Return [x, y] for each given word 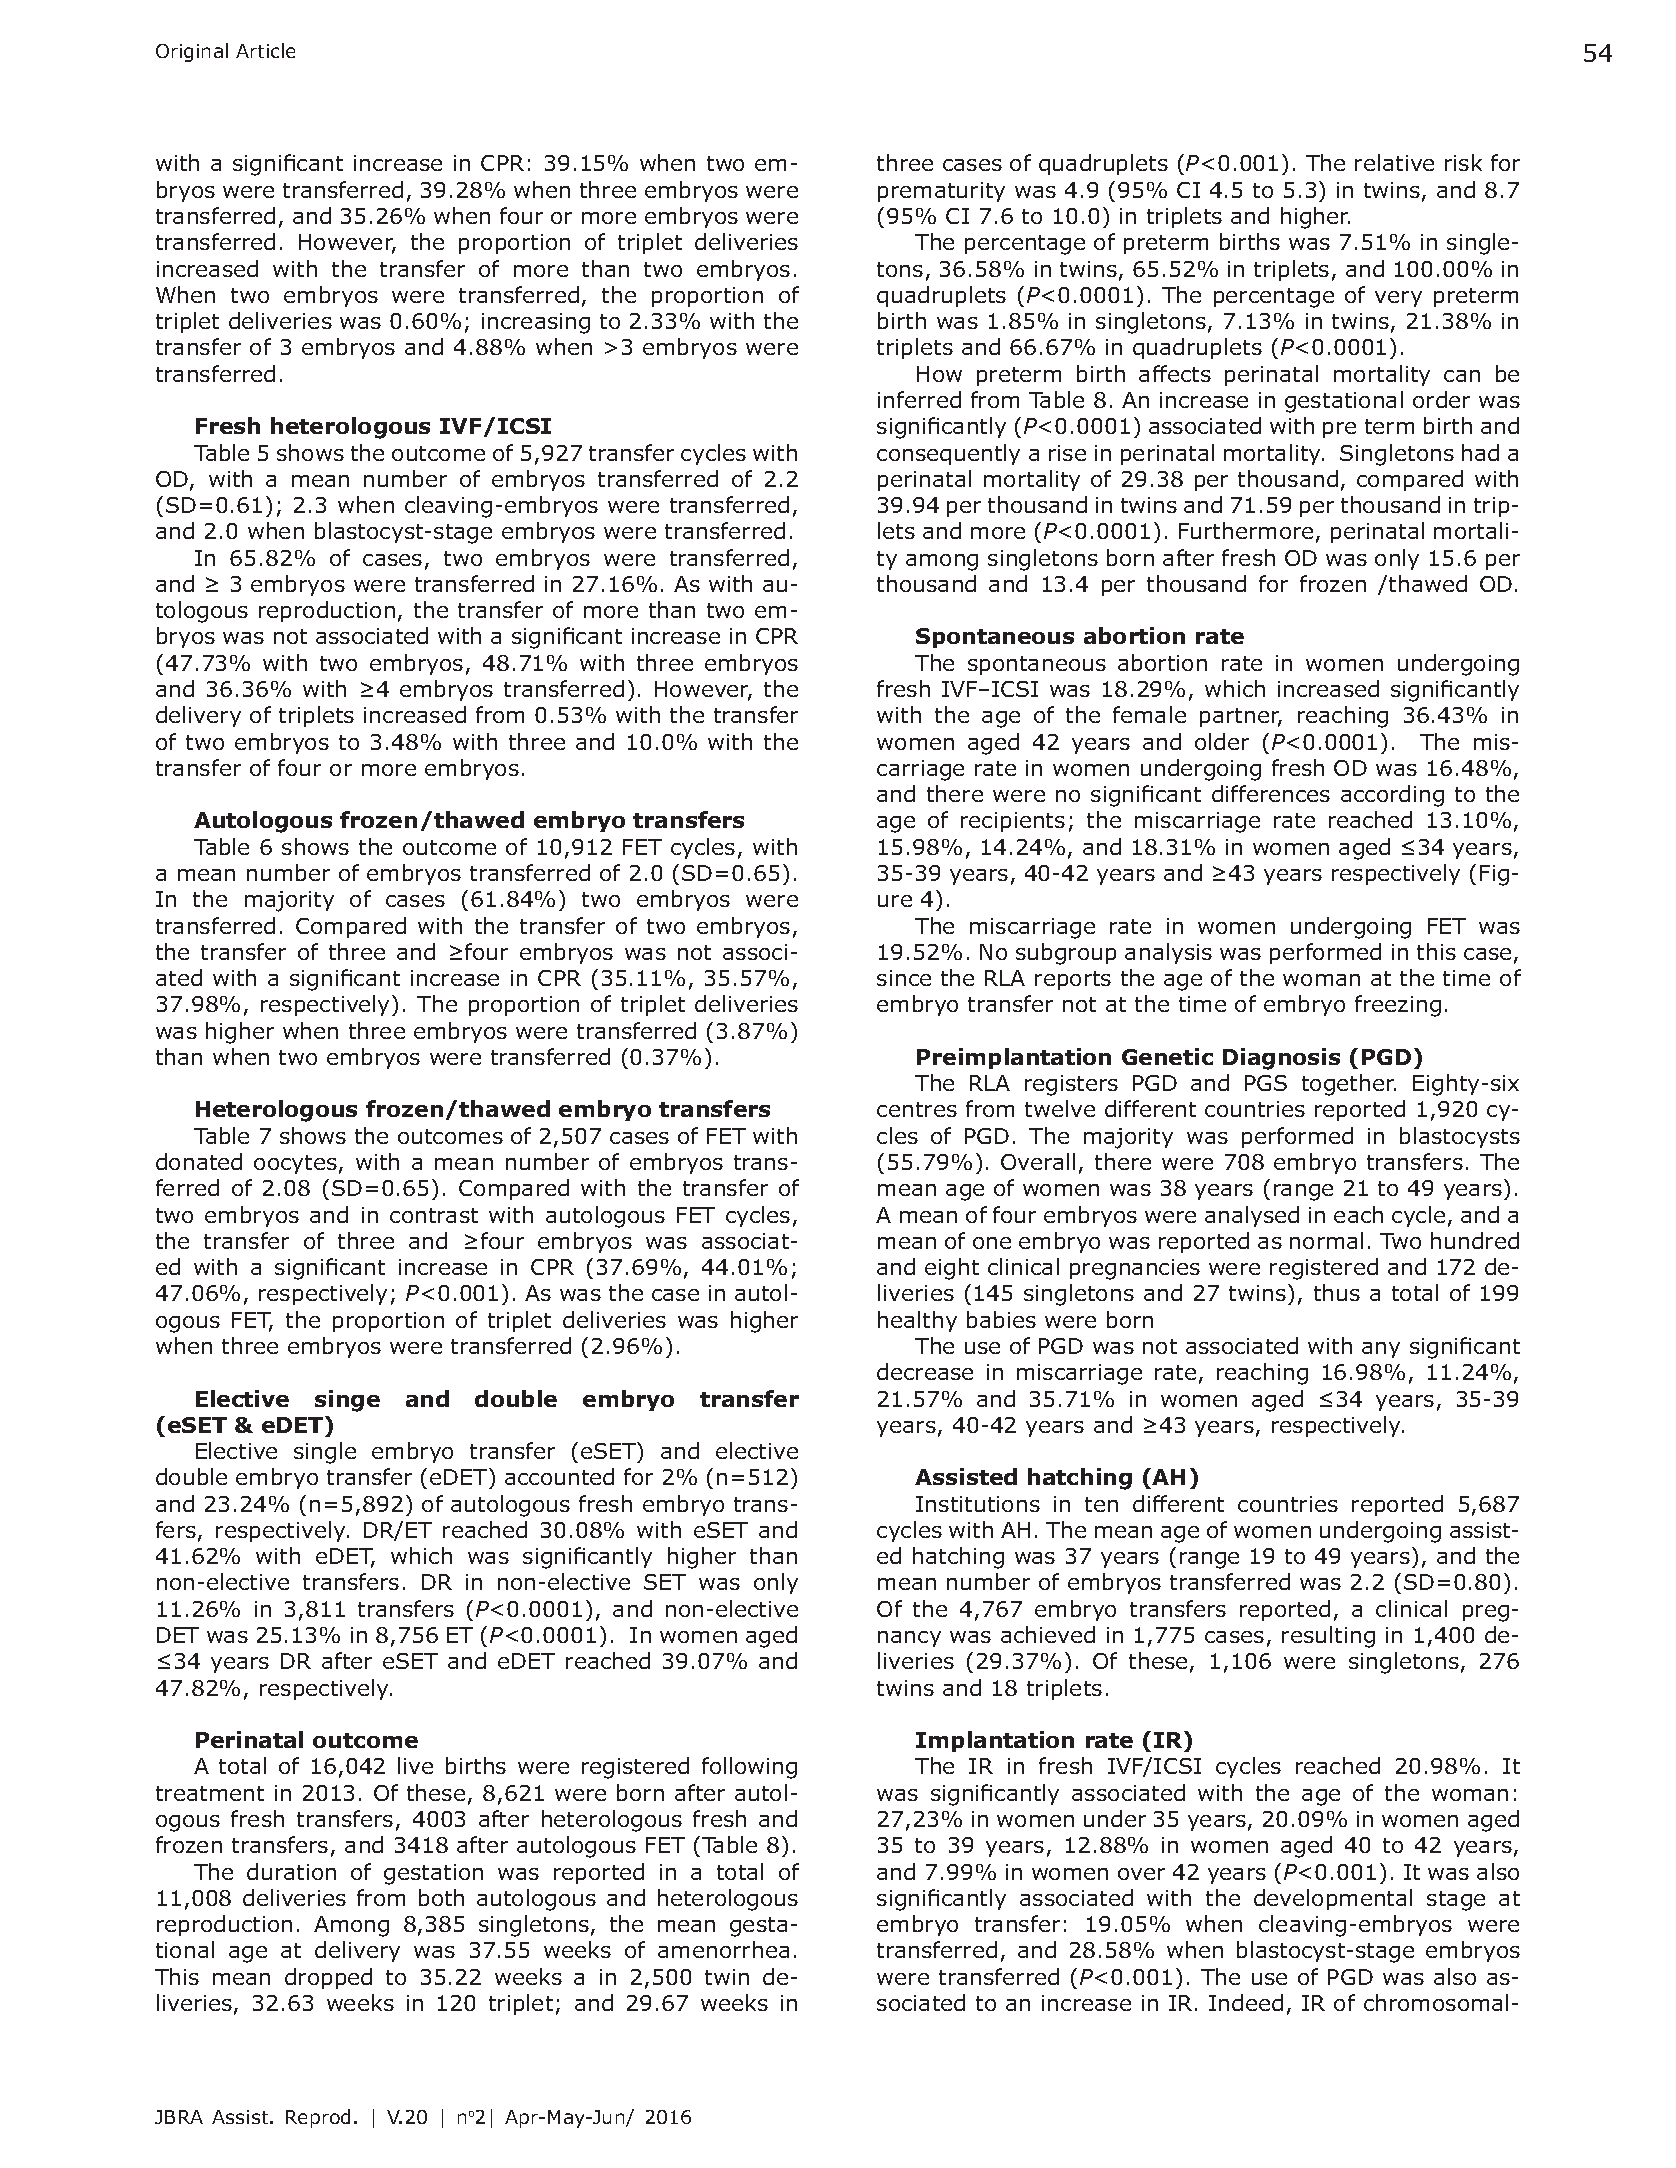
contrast [434, 1215]
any [1381, 1350]
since [904, 978]
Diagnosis [1281, 1059]
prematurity [941, 192]
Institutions [978, 1504]
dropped [328, 1978]
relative [1394, 162]
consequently [948, 454]
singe [347, 1401]
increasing [536, 323]
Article [265, 50]
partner [1241, 717]
